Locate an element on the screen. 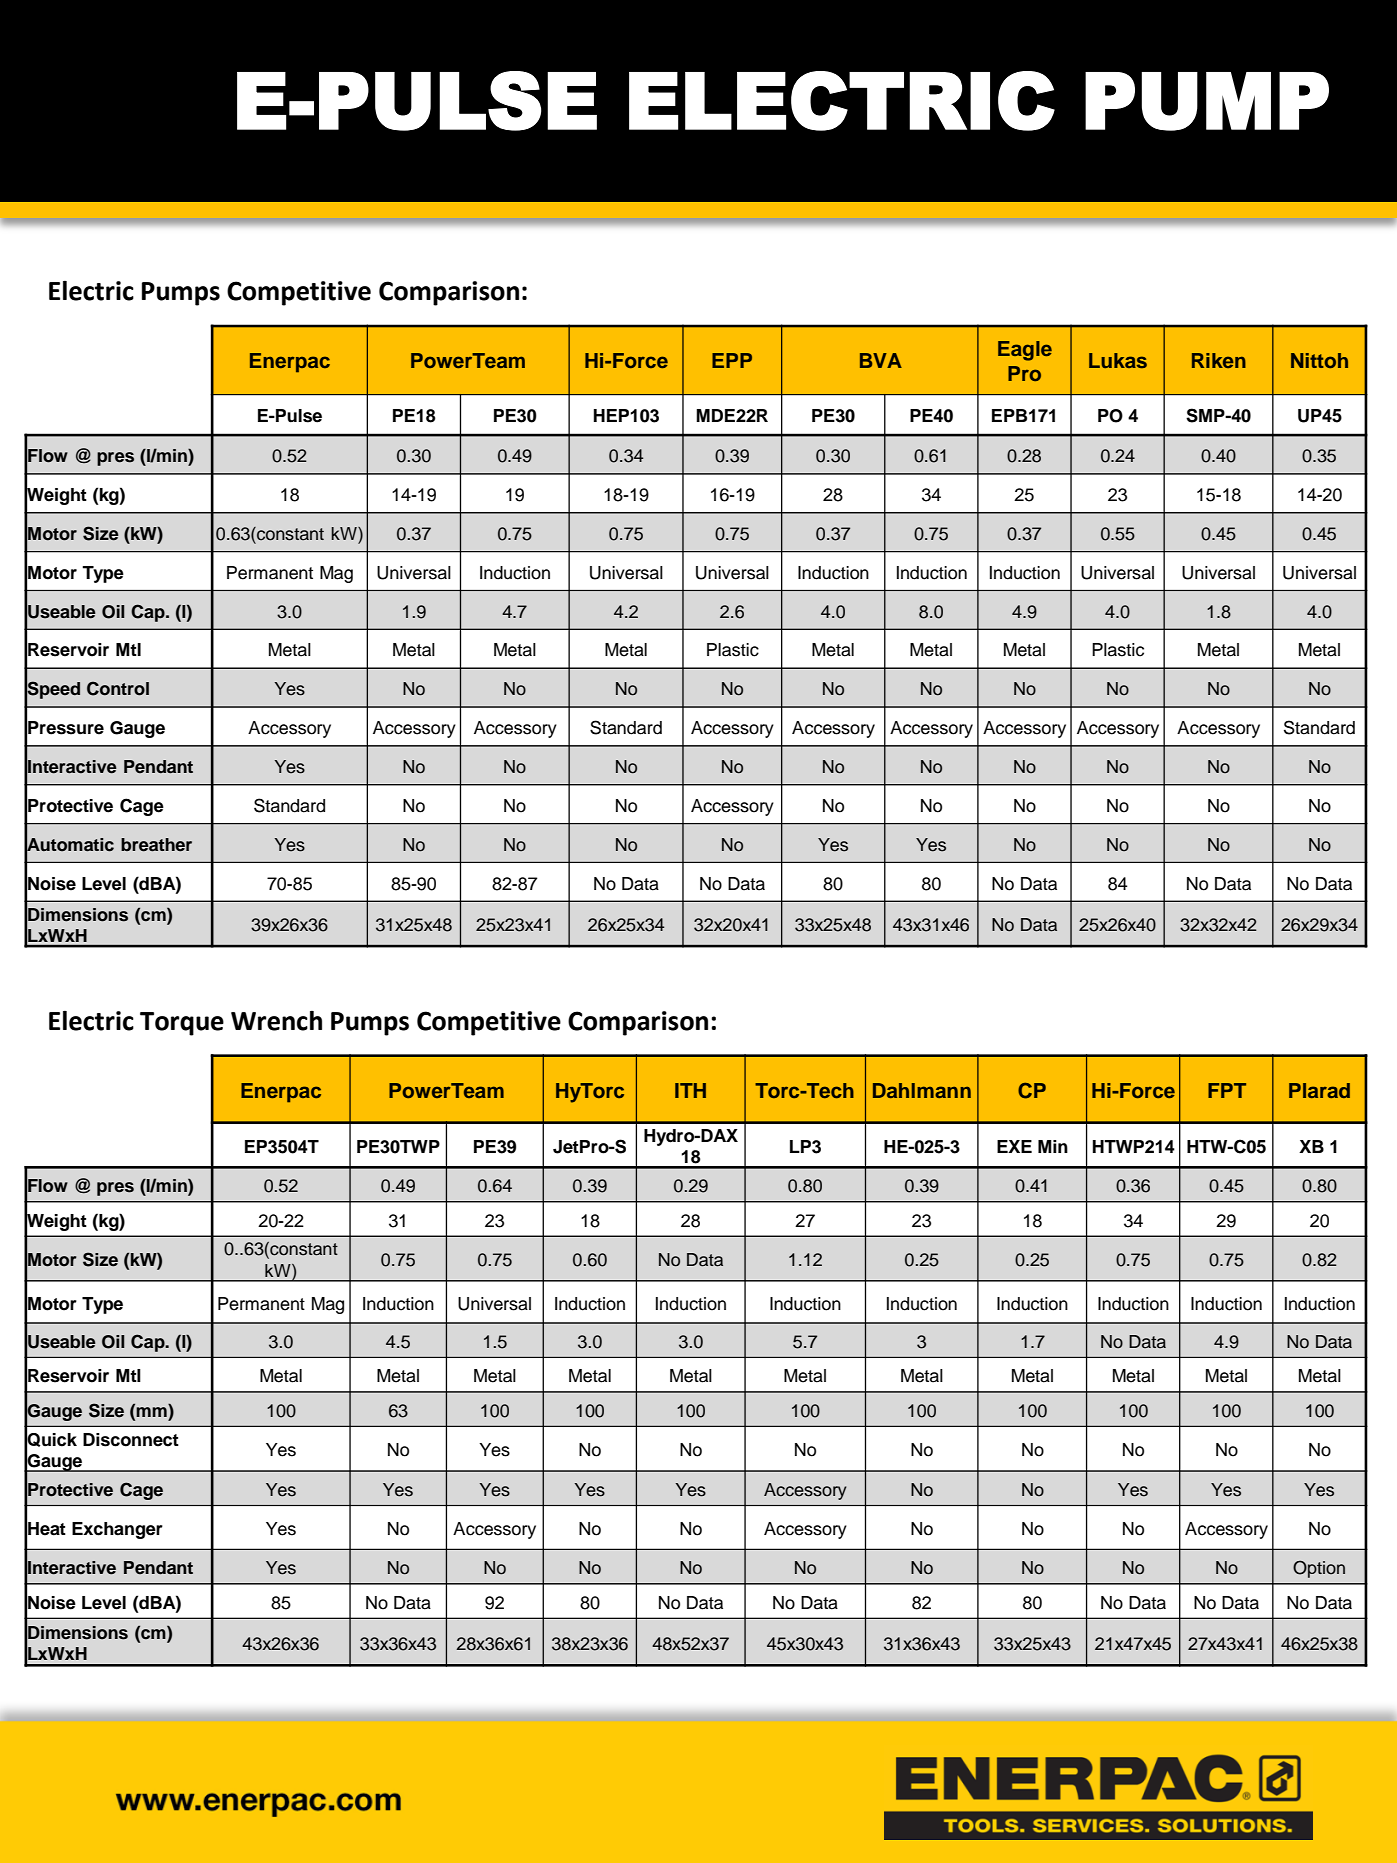 This screenshot has height=1863, width=1397. ITH is located at coordinates (690, 1090).
